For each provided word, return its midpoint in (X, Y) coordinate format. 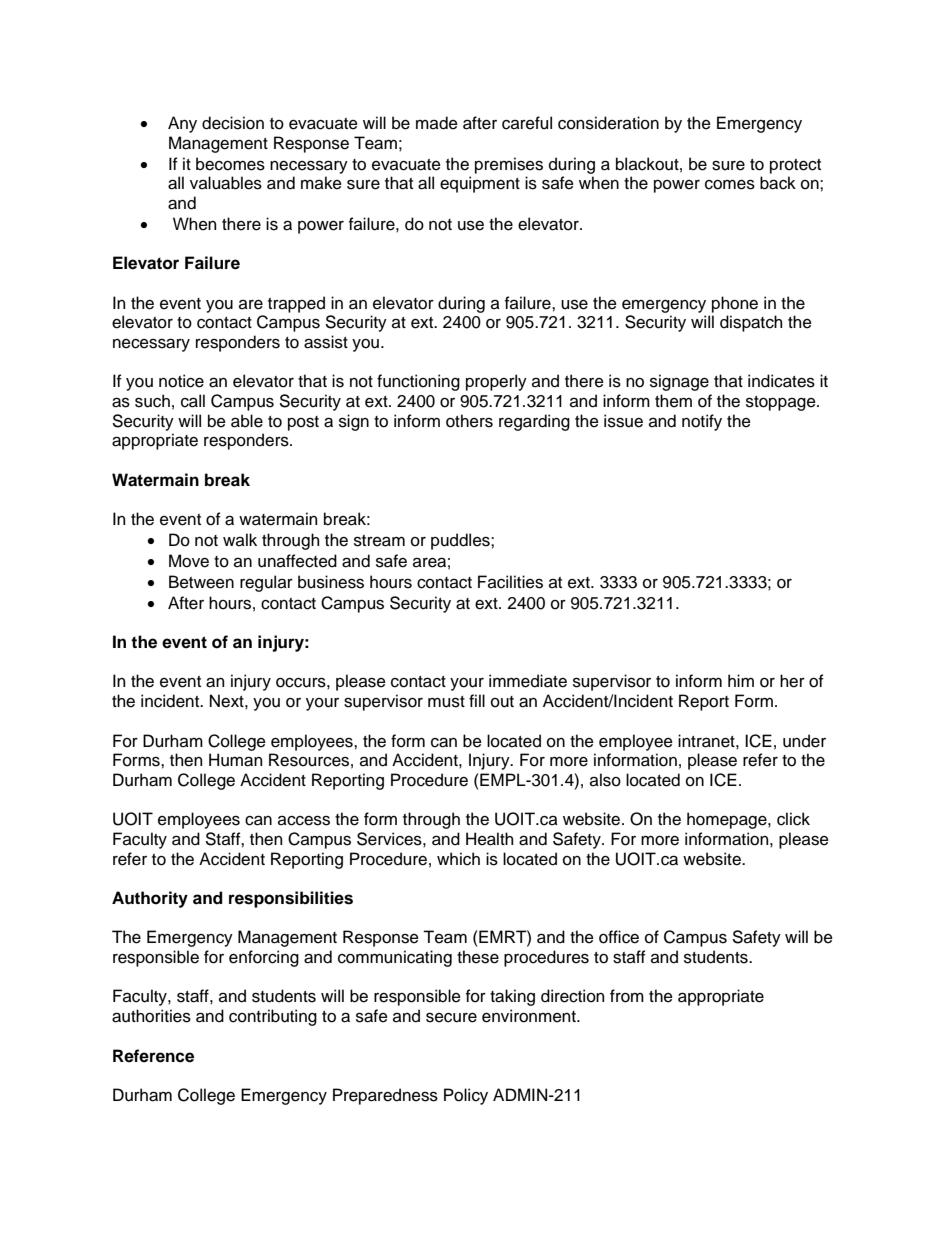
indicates (781, 381)
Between (201, 582)
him (741, 680)
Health (489, 839)
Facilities (510, 582)
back (778, 183)
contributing (273, 1017)
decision (233, 123)
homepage (728, 820)
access (304, 820)
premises (509, 165)
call (193, 401)
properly (496, 382)
